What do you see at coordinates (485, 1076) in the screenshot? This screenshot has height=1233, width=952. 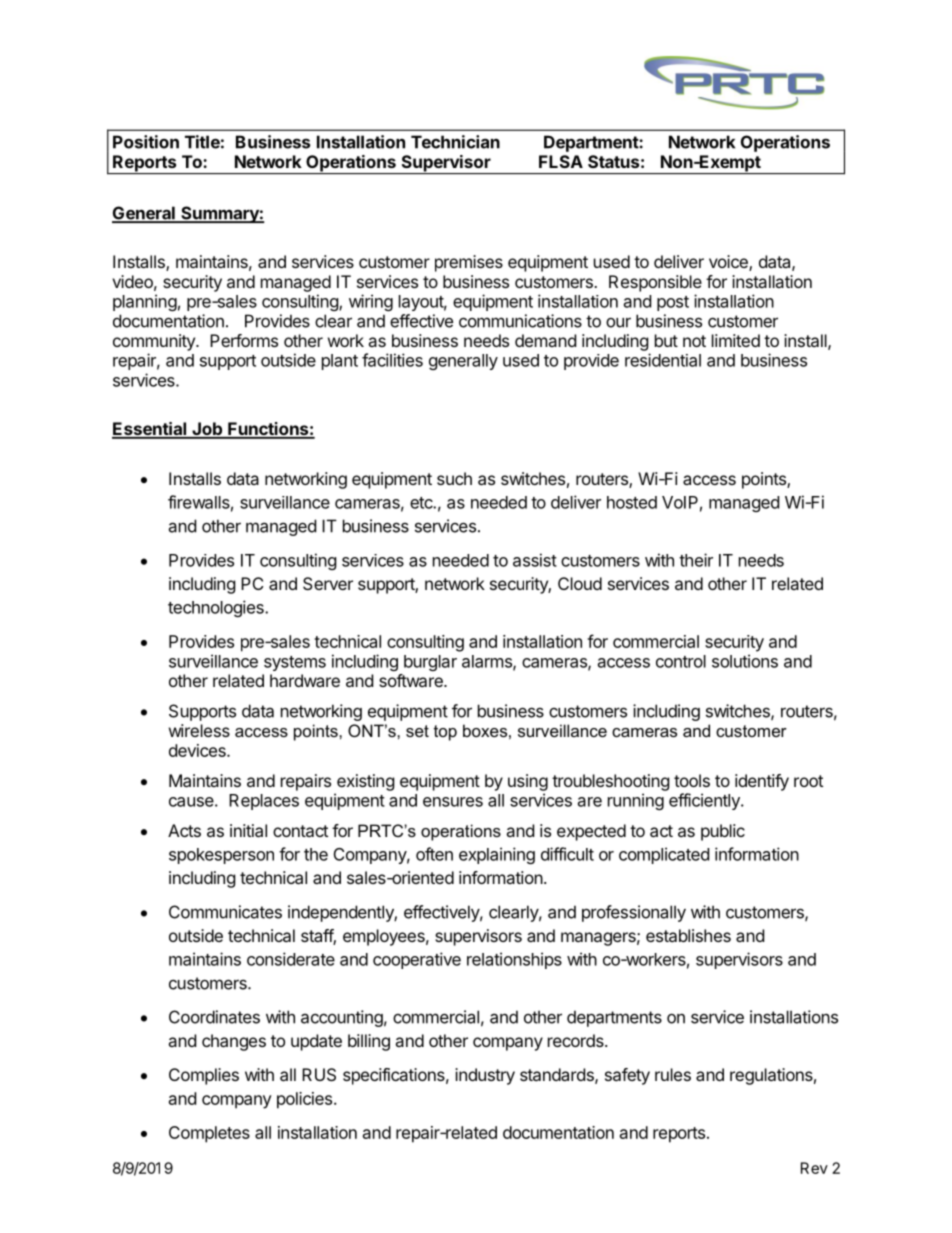 I see `industry` at bounding box center [485, 1076].
